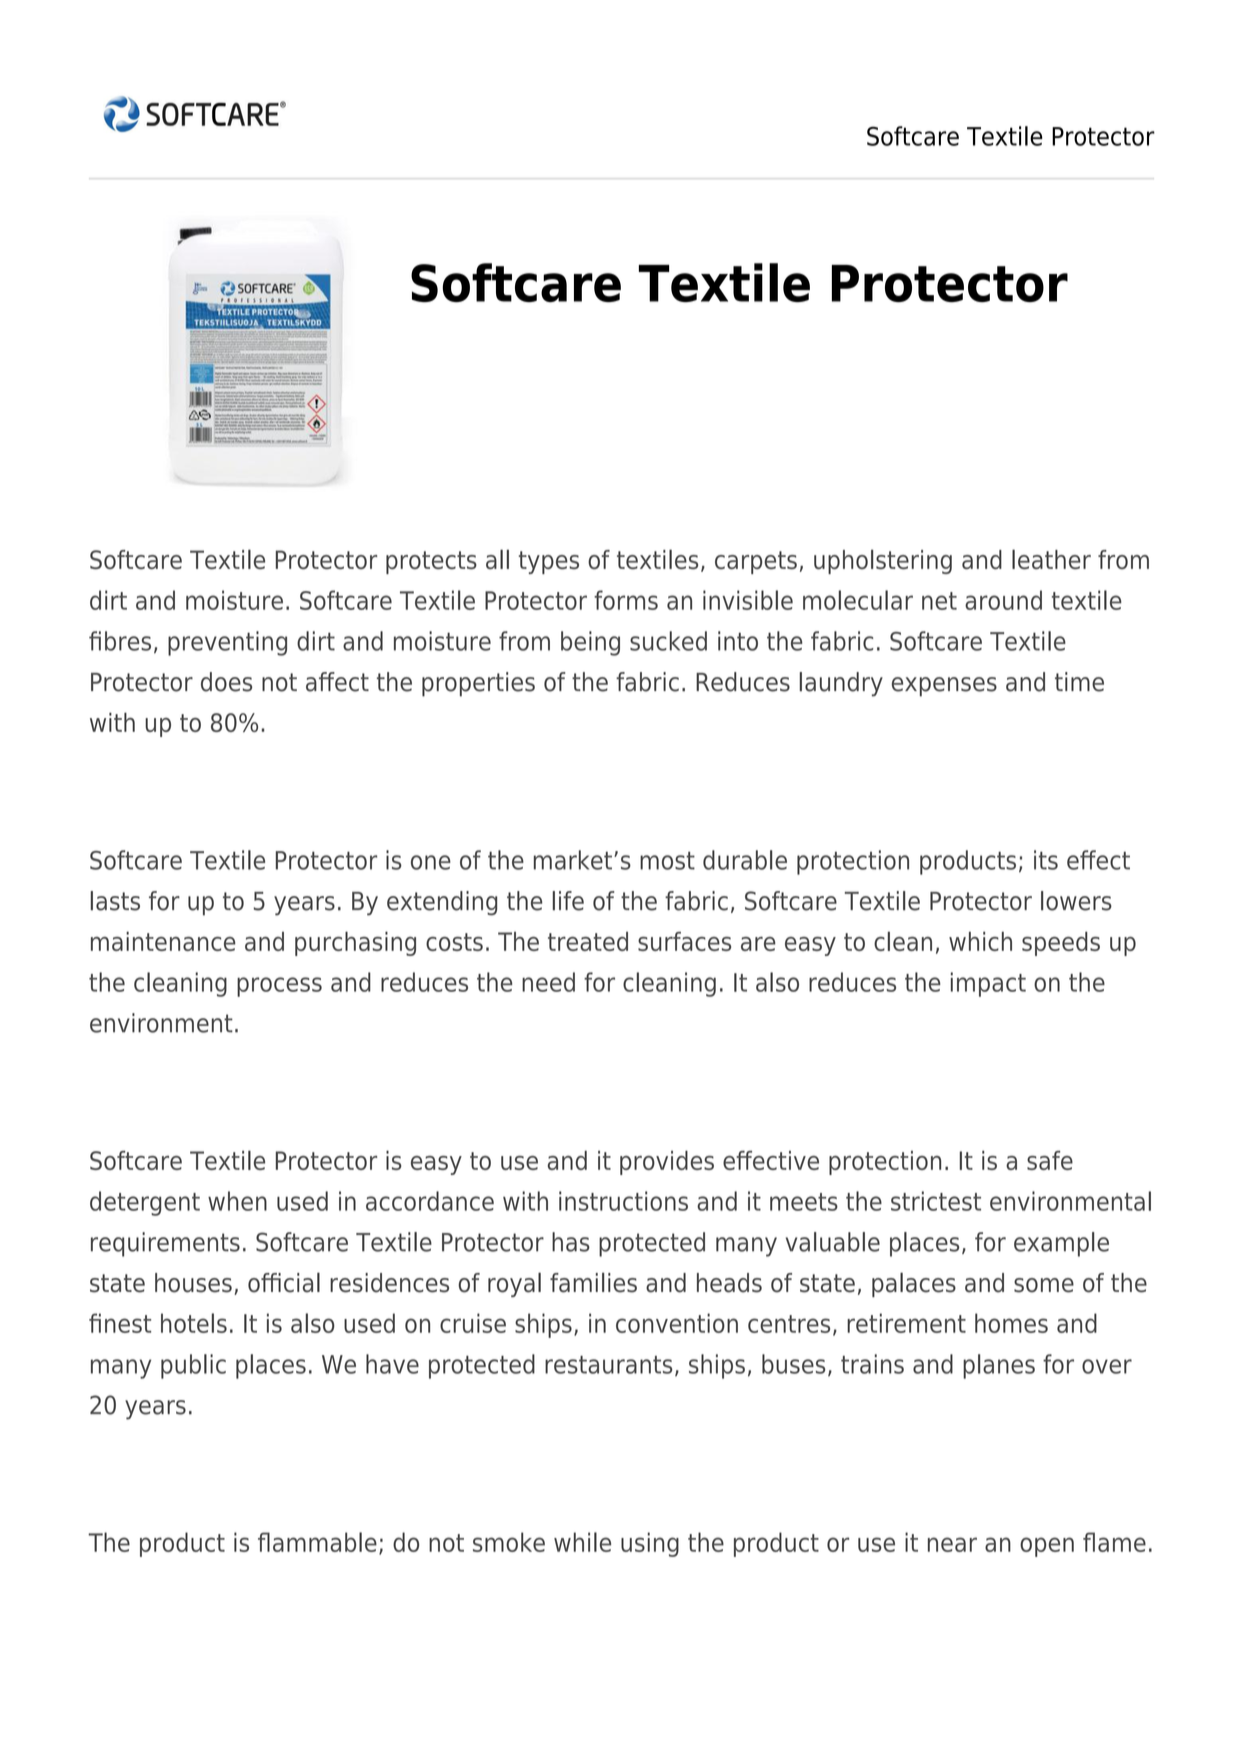 The width and height of the image is (1243, 1758). Describe the element at coordinates (944, 687) in the image. I see `expenses` at that location.
